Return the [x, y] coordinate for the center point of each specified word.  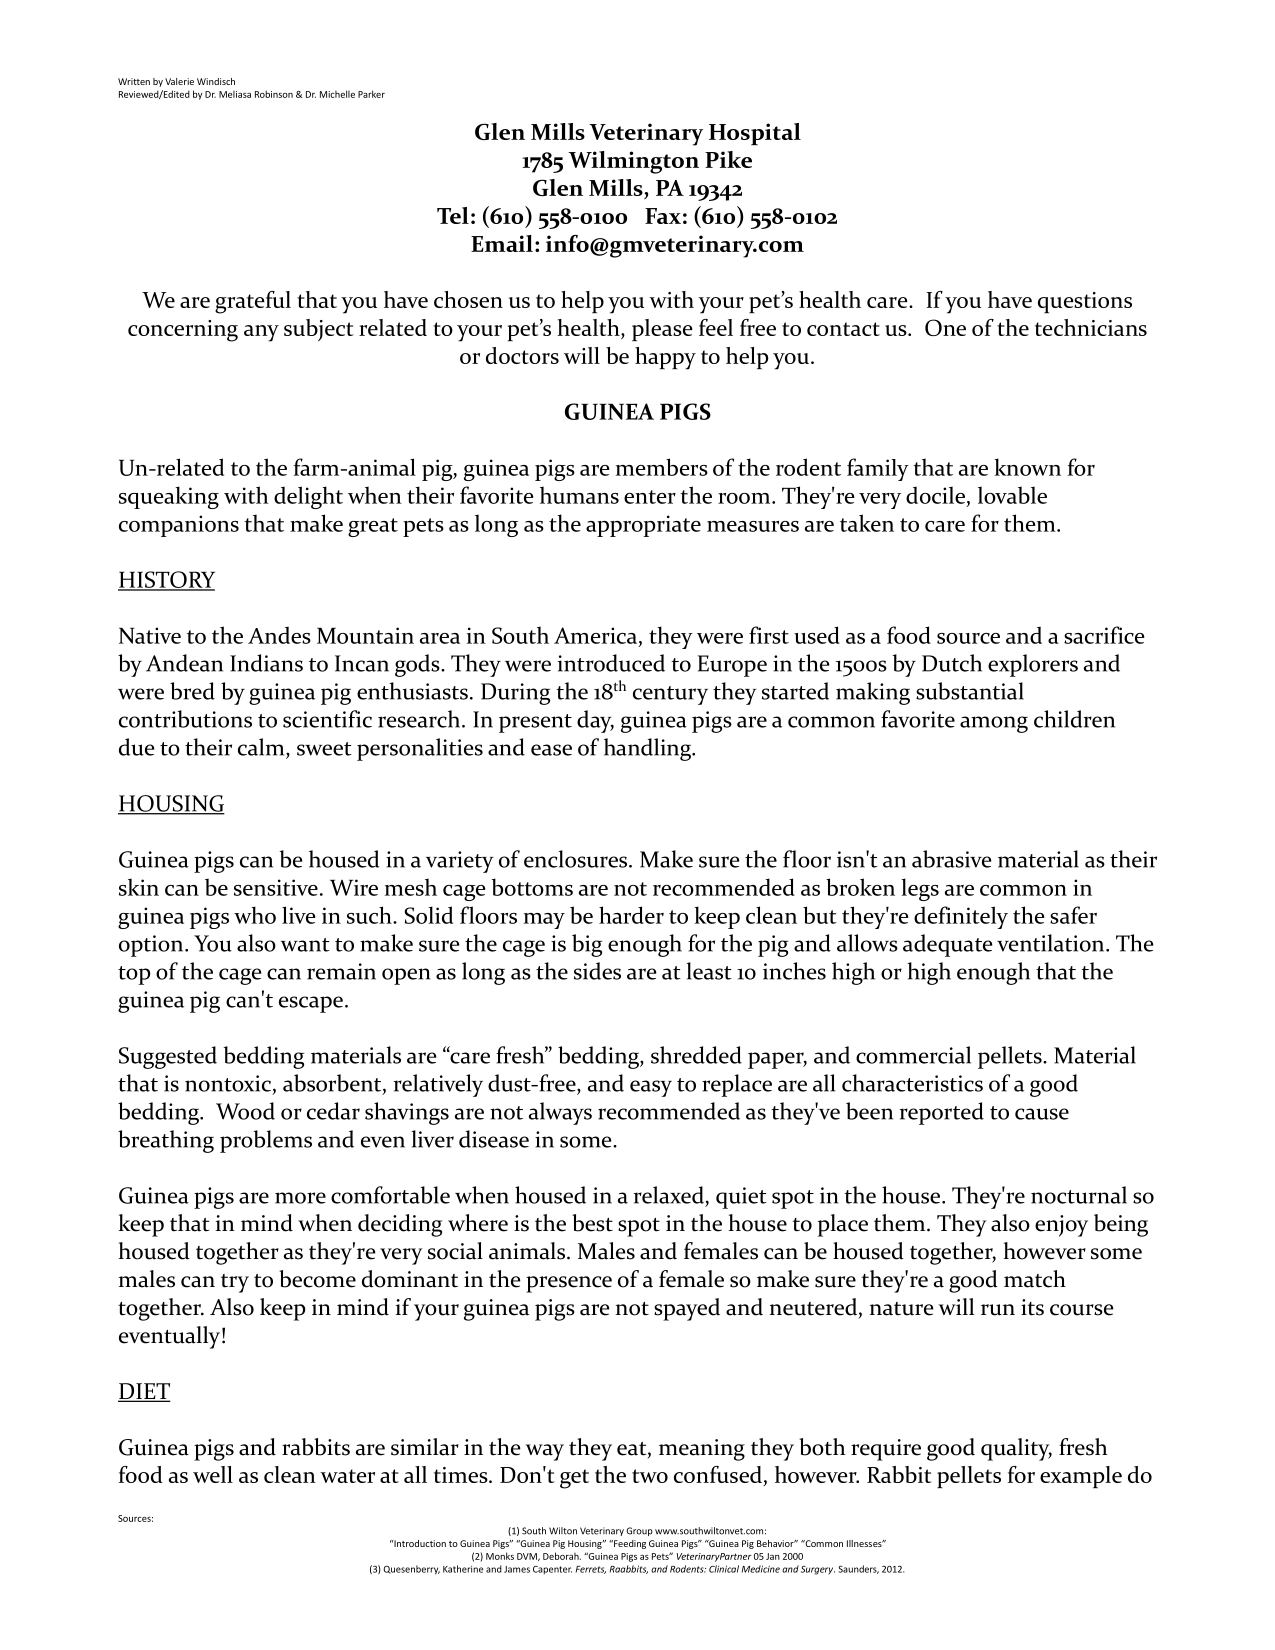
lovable [1012, 495]
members [662, 467]
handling [649, 749]
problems [266, 1141]
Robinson [274, 94]
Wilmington [633, 162]
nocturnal [1079, 1195]
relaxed [669, 1195]
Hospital [755, 134]
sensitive [276, 887]
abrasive [952, 859]
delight [308, 497]
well [213, 1474]
